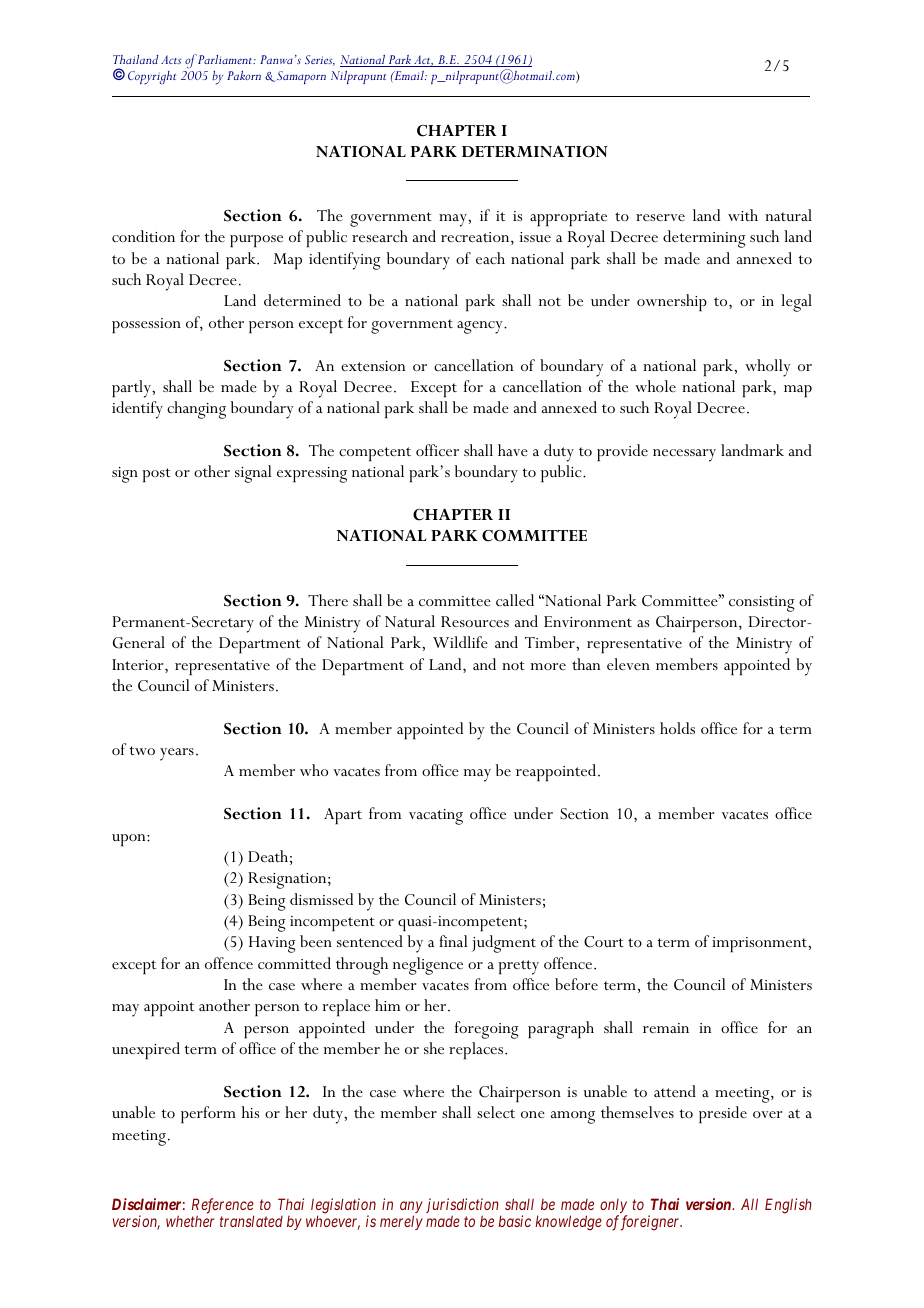 This image has width=924, height=1308. What do you see at coordinates (743, 215) in the image?
I see `with` at bounding box center [743, 215].
